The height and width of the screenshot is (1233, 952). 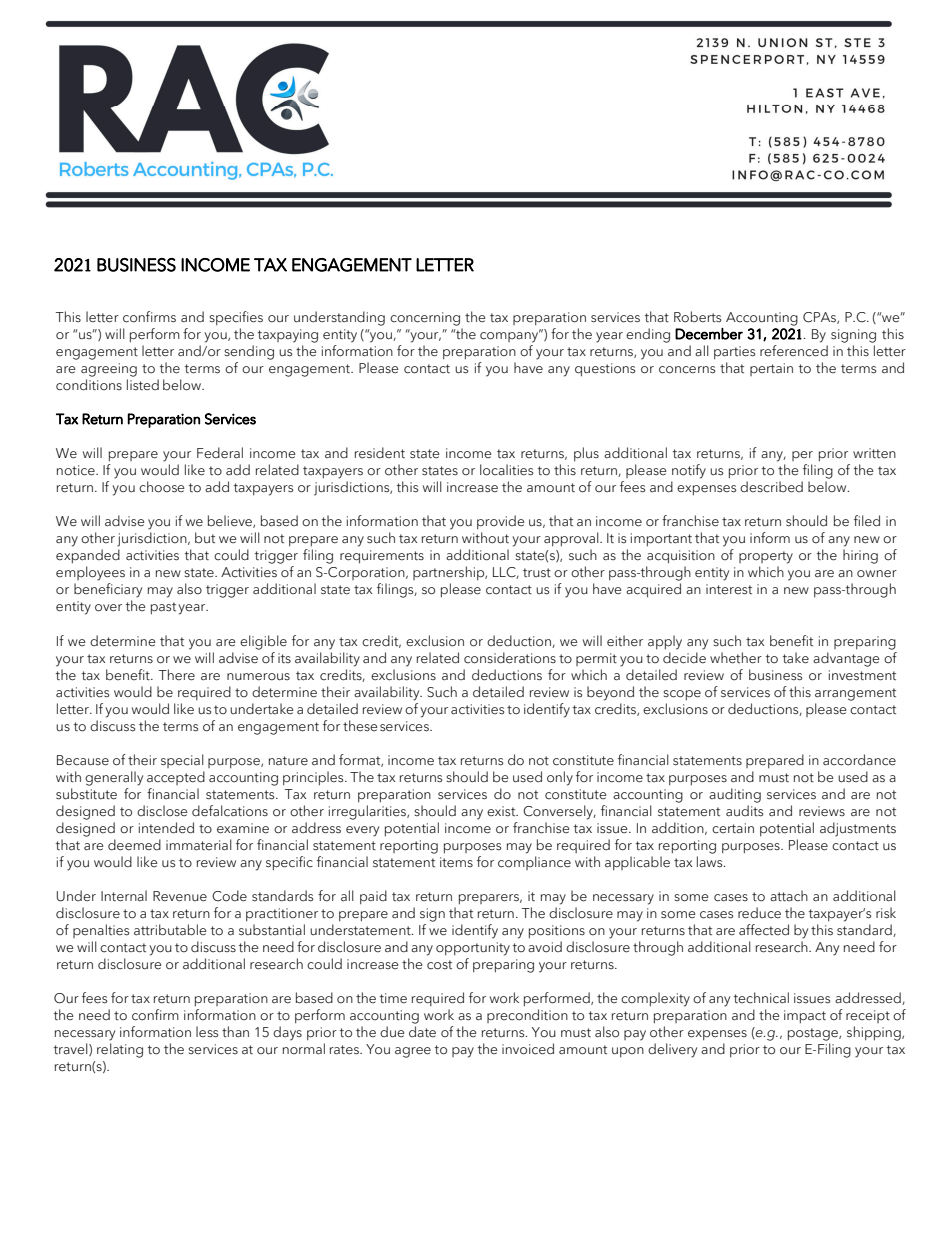 What do you see at coordinates (814, 1034) in the screenshot?
I see `postage` at bounding box center [814, 1034].
